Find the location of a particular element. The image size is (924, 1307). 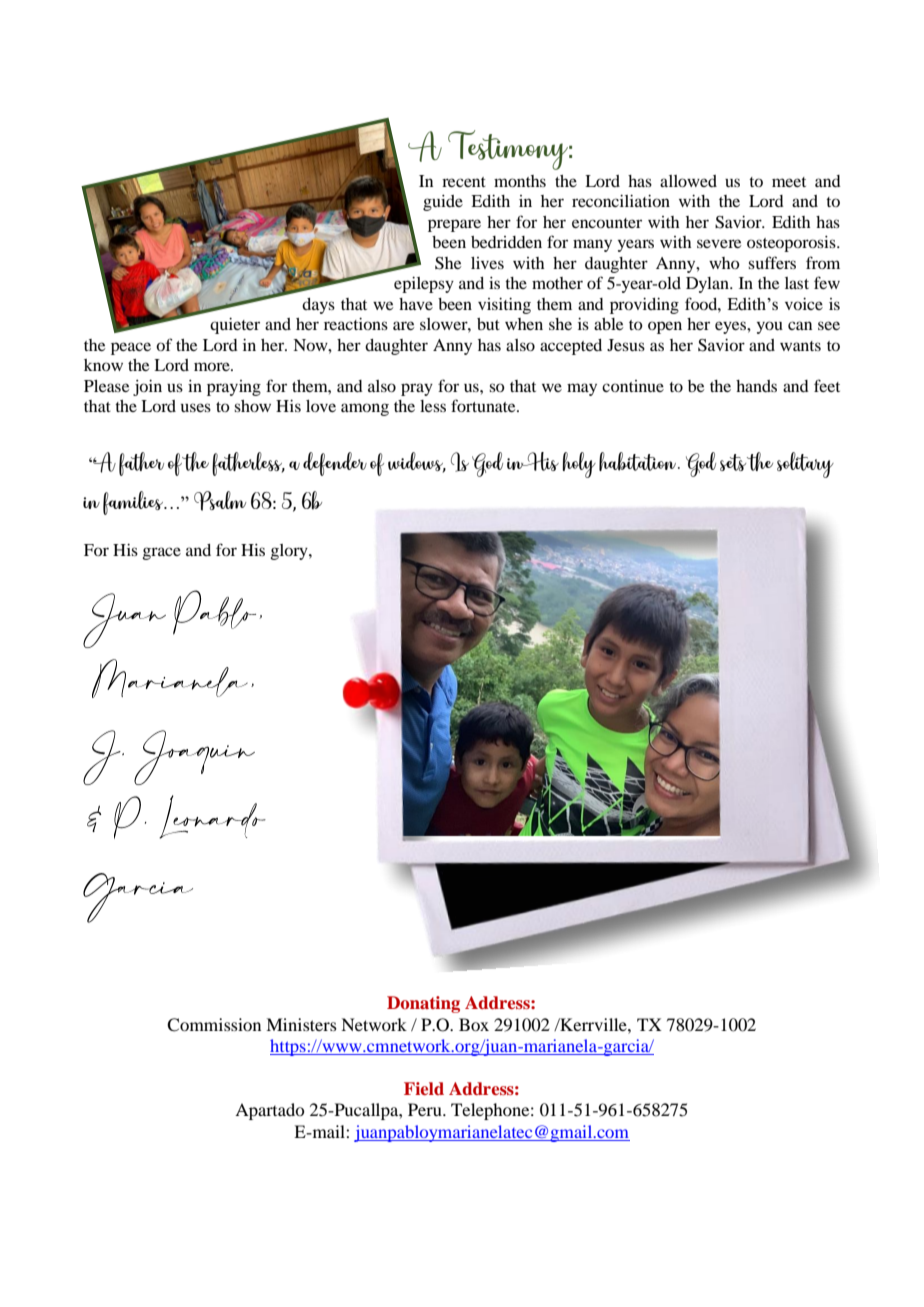

fortunate is located at coordinates (484, 405).
